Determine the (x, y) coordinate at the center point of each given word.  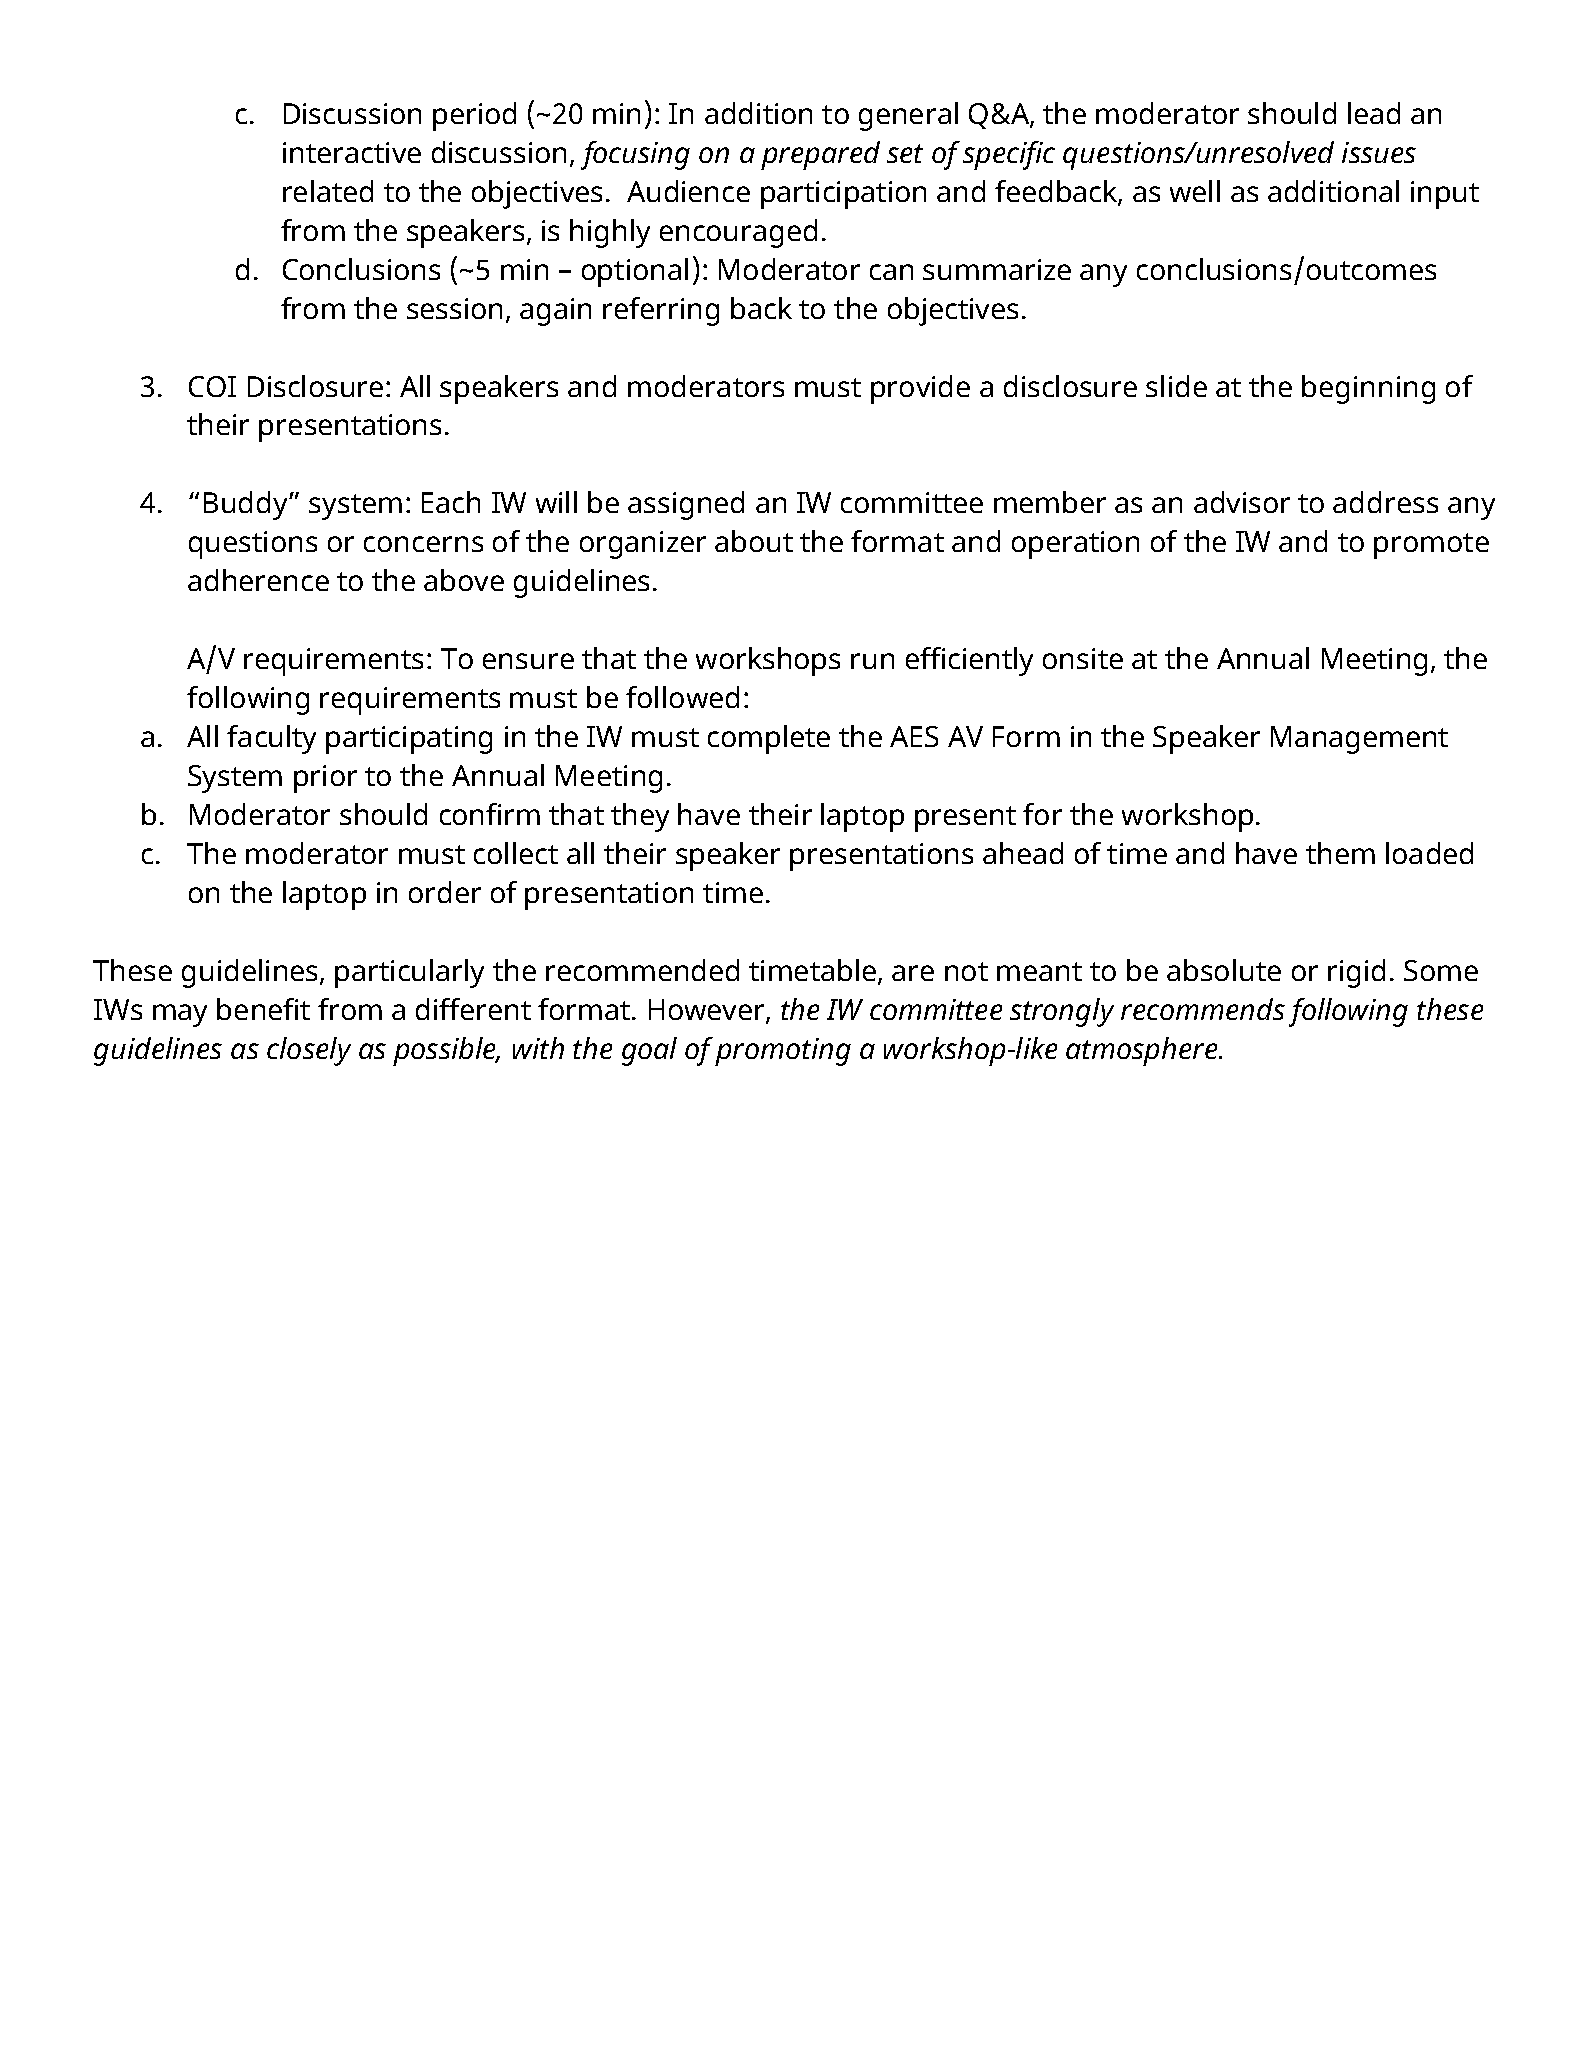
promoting (783, 1052)
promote (1431, 546)
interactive (352, 152)
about (754, 541)
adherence (258, 580)
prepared (820, 155)
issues (1379, 152)
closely (309, 1051)
